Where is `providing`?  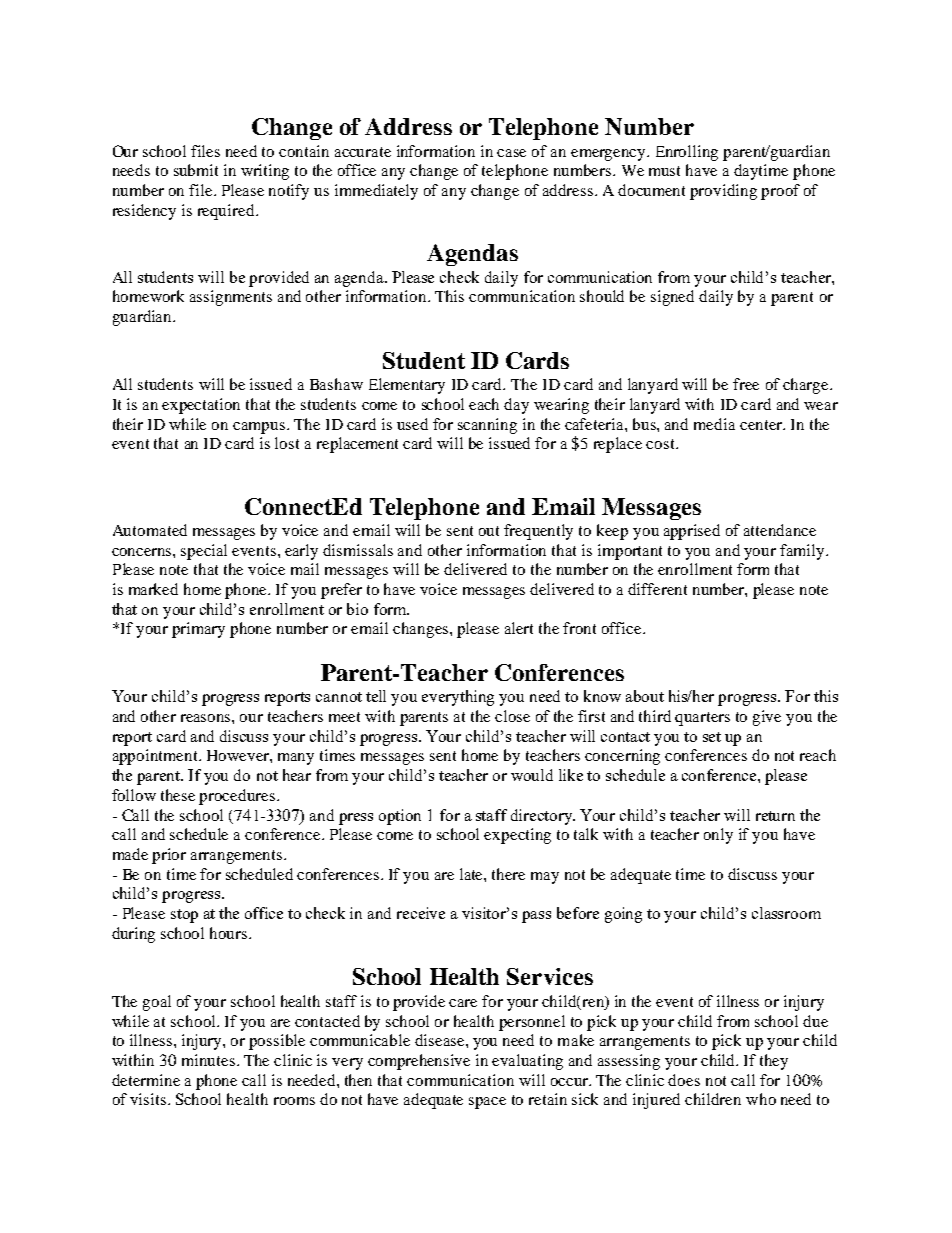
providing is located at coordinates (723, 192).
